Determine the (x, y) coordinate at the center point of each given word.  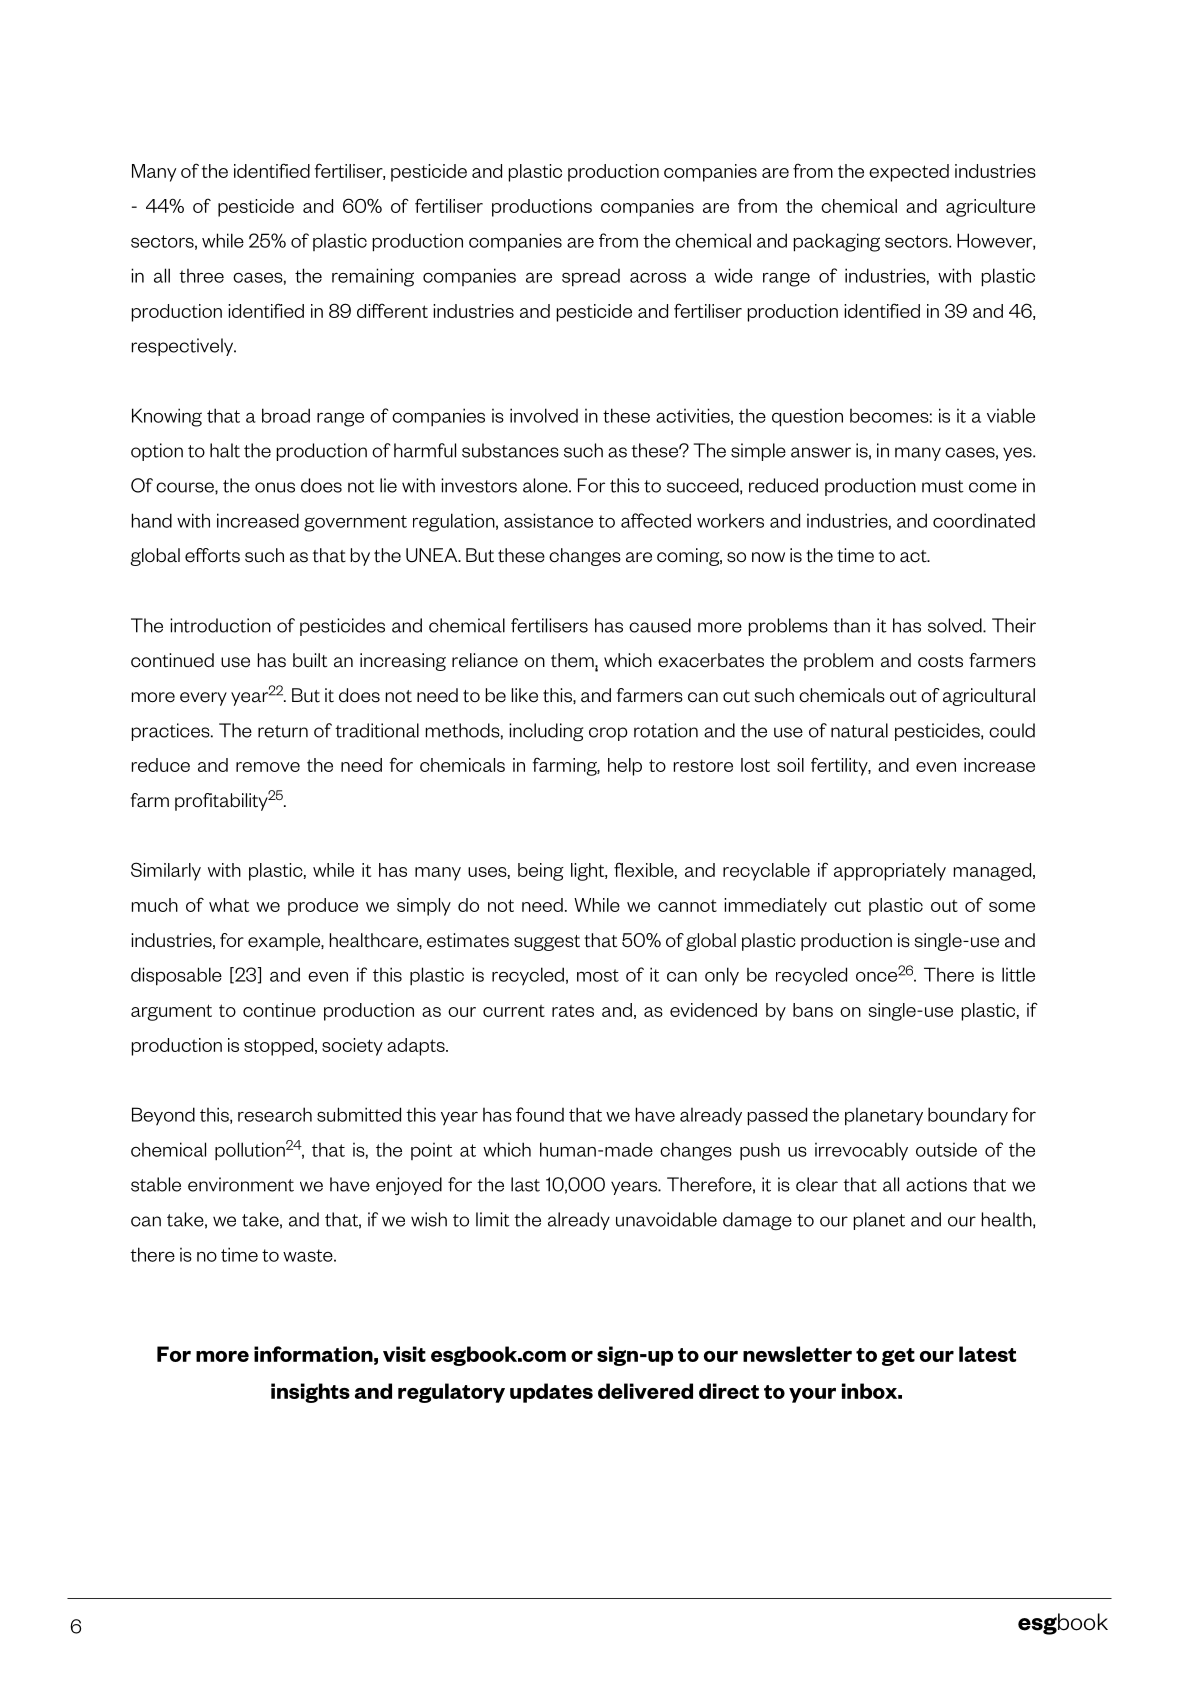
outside (946, 1149)
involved (544, 415)
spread (591, 278)
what (229, 905)
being (541, 872)
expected (909, 173)
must (943, 486)
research (275, 1114)
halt (225, 450)
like (525, 695)
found (540, 1114)
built (310, 660)
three (201, 276)
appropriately (890, 872)
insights (310, 1393)
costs (940, 661)
